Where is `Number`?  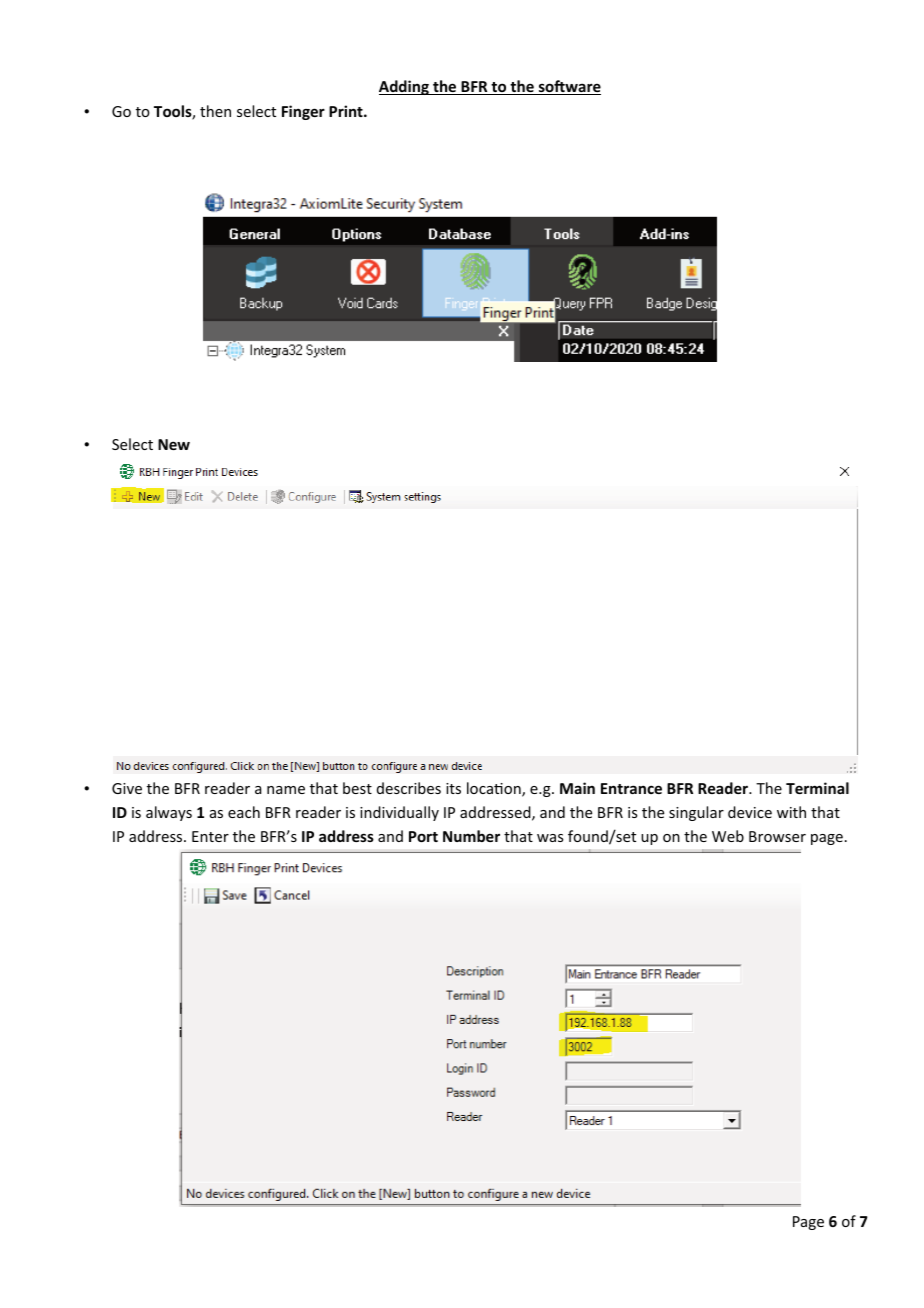 Number is located at coordinates (471, 836).
